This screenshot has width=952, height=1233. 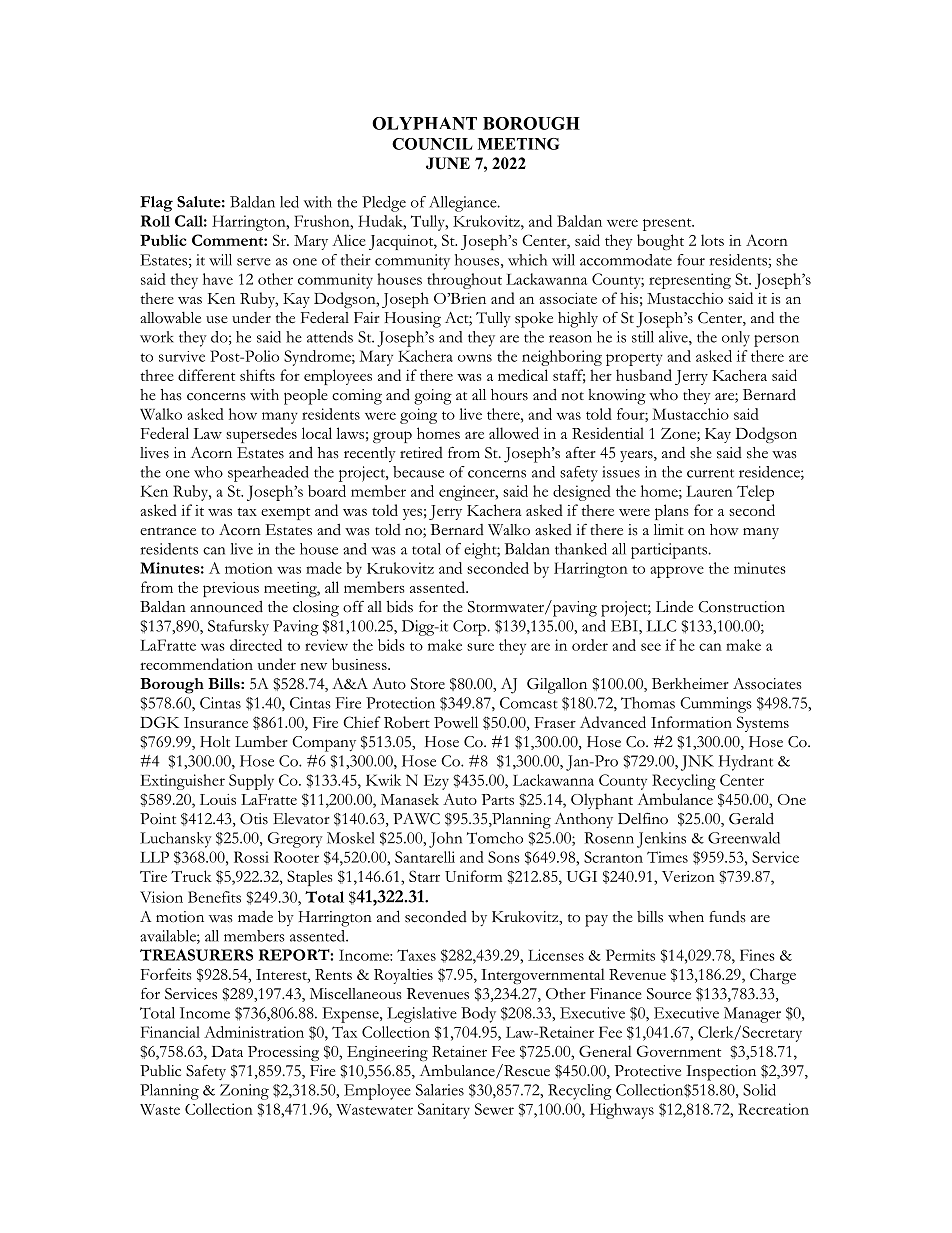 I want to click on Inspection, so click(x=721, y=1073).
